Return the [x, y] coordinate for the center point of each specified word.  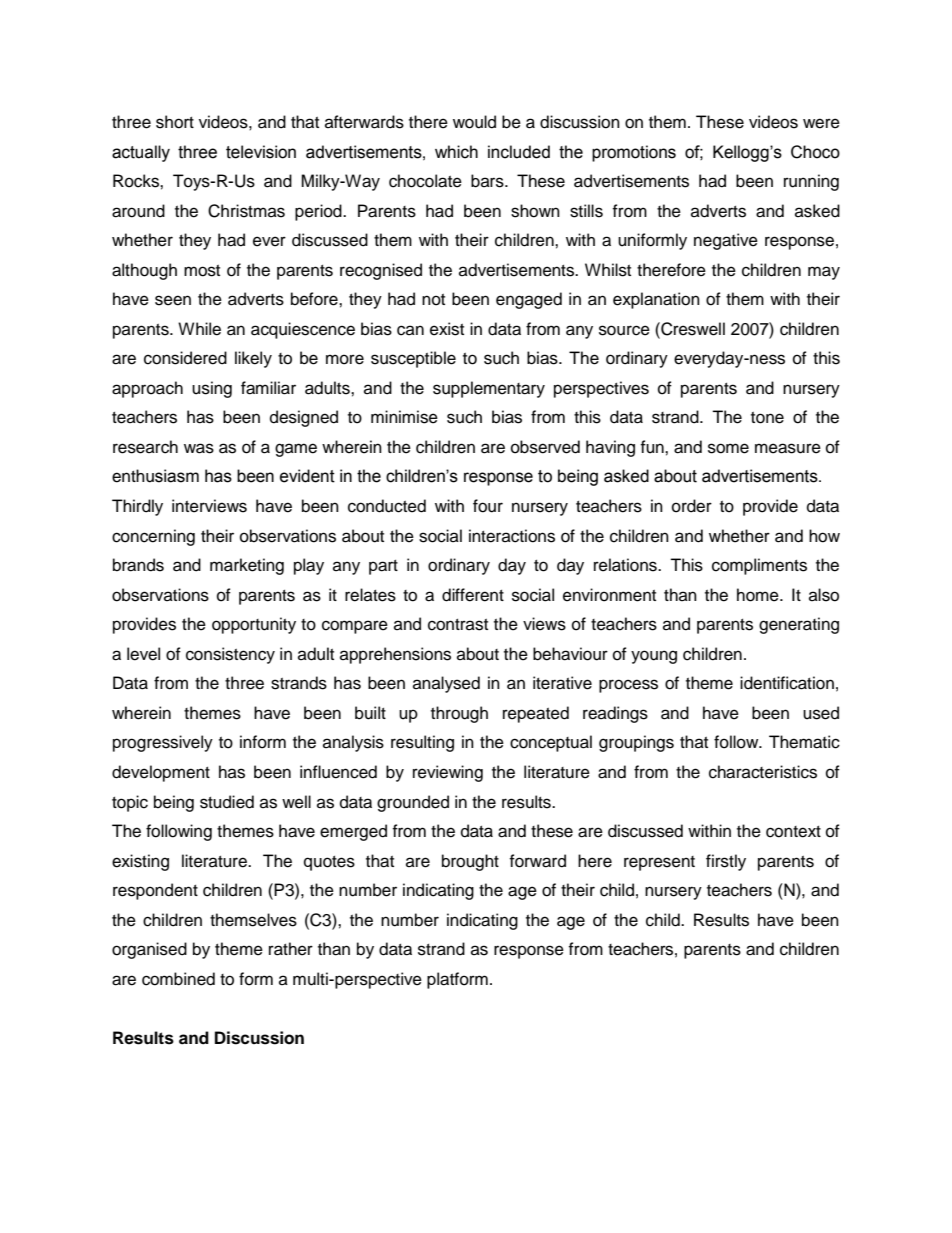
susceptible [413, 359]
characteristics [763, 772]
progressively [163, 743]
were [821, 123]
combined [178, 979]
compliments [759, 566]
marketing [247, 566]
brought [470, 862]
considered [185, 358]
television [261, 152]
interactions [512, 536]
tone [767, 418]
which [456, 152]
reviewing [448, 773]
